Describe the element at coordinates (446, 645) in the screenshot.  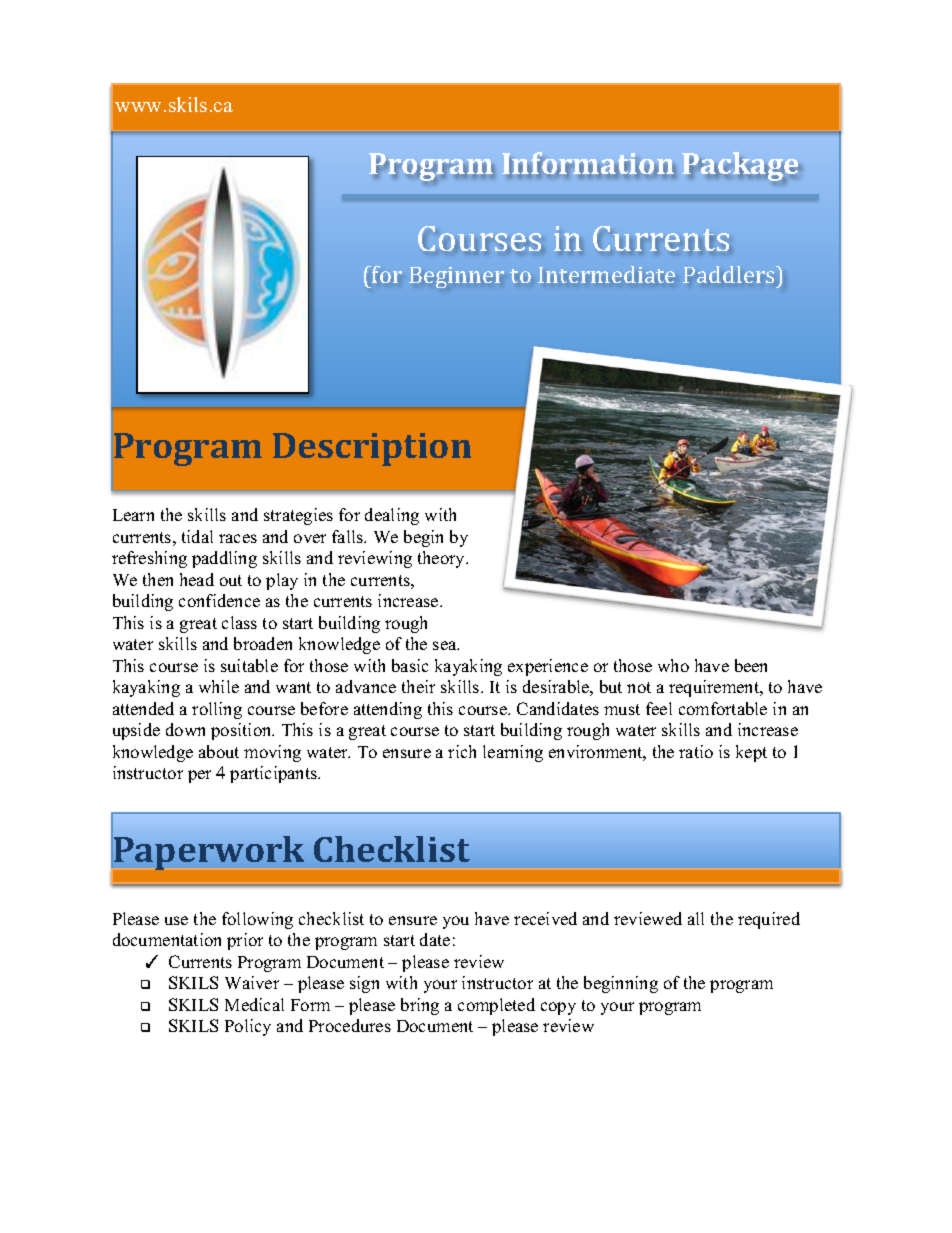
I see `sea` at that location.
